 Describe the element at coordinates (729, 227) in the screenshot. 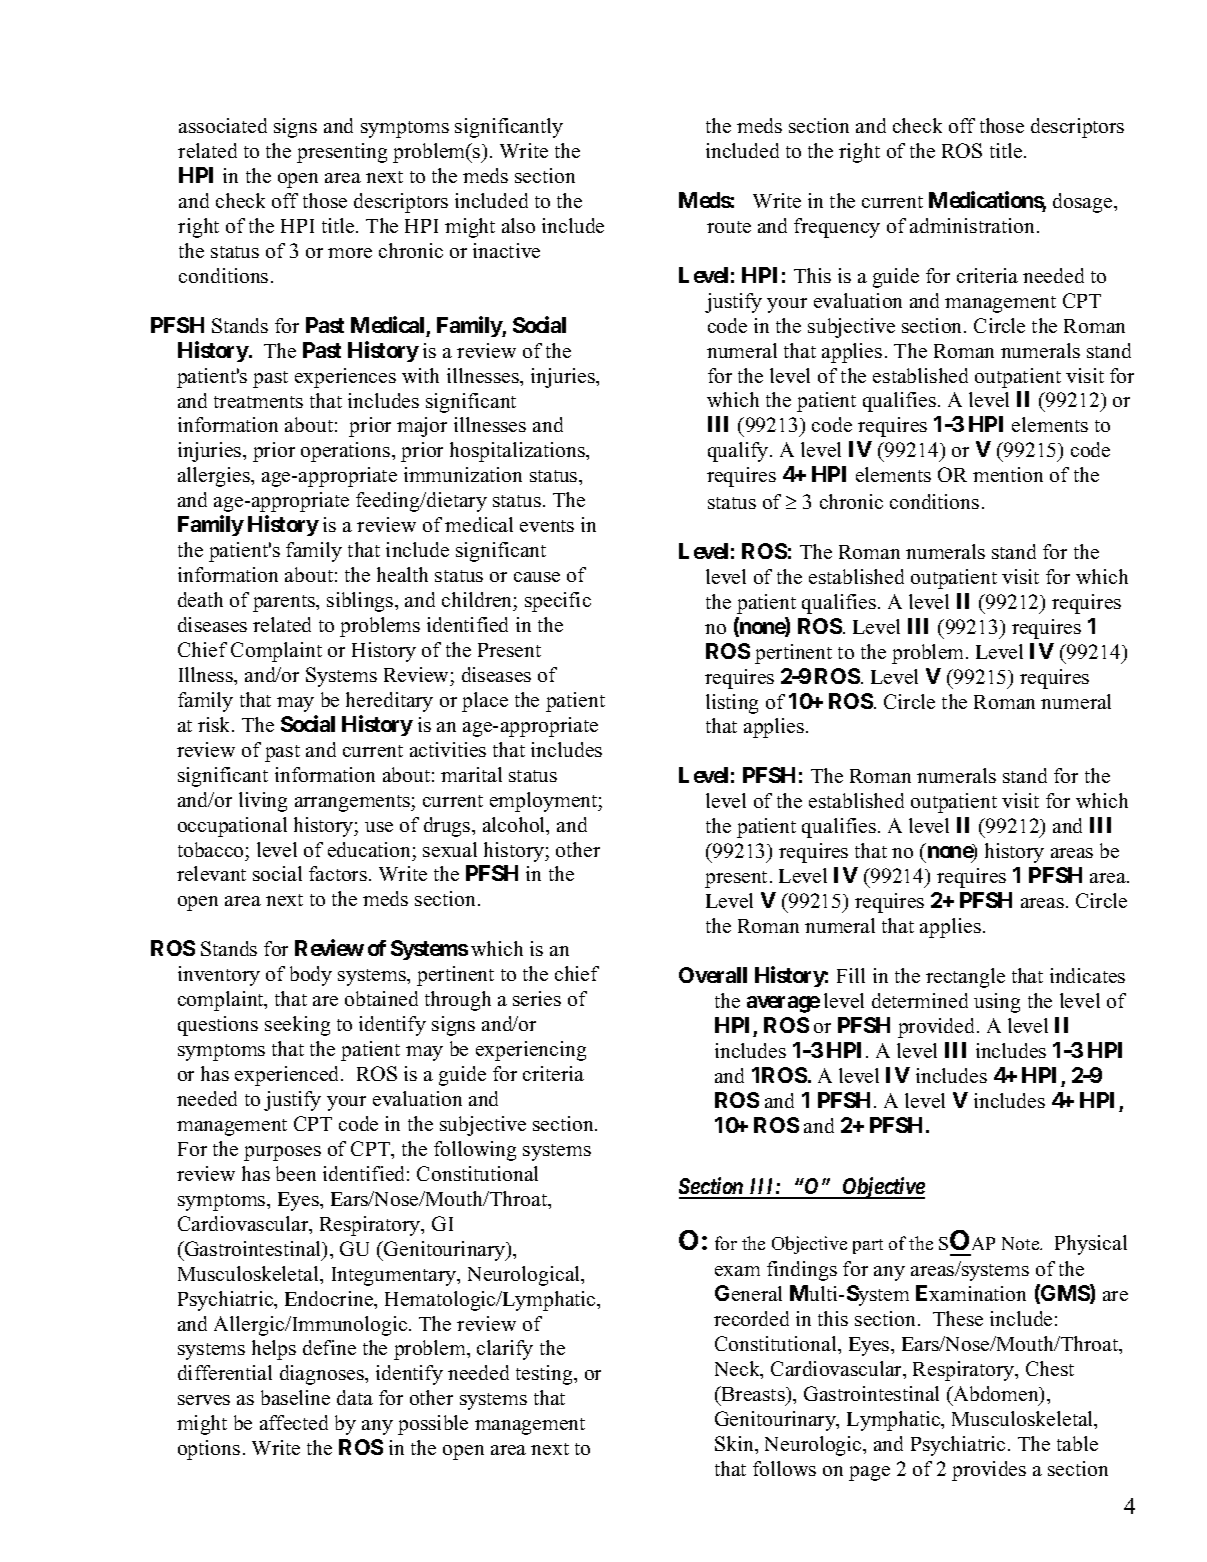

I see `route` at that location.
